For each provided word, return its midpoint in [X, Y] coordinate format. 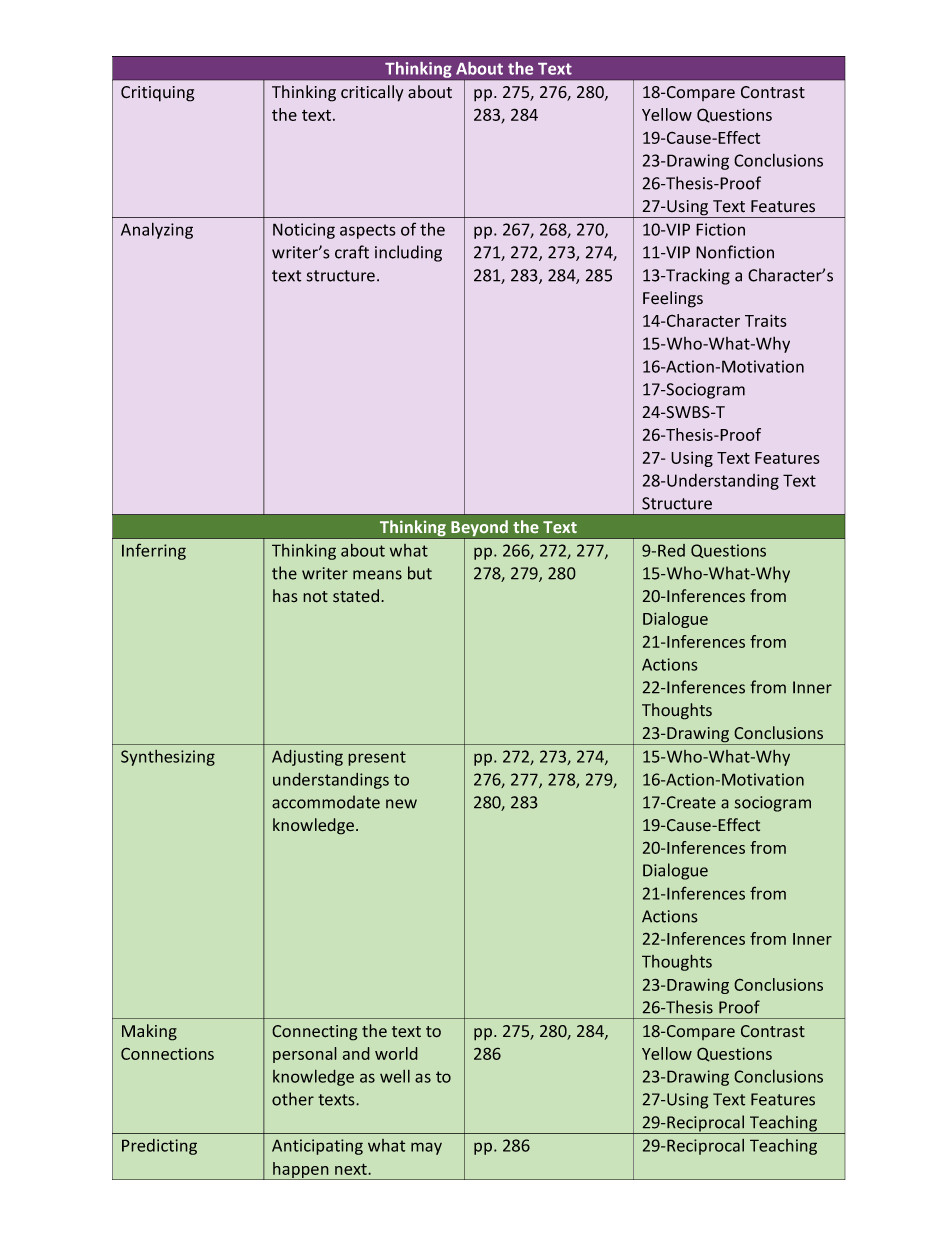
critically [372, 93]
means [377, 575]
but [420, 573]
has [285, 596]
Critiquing [158, 94]
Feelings [673, 299]
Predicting [159, 1147]
